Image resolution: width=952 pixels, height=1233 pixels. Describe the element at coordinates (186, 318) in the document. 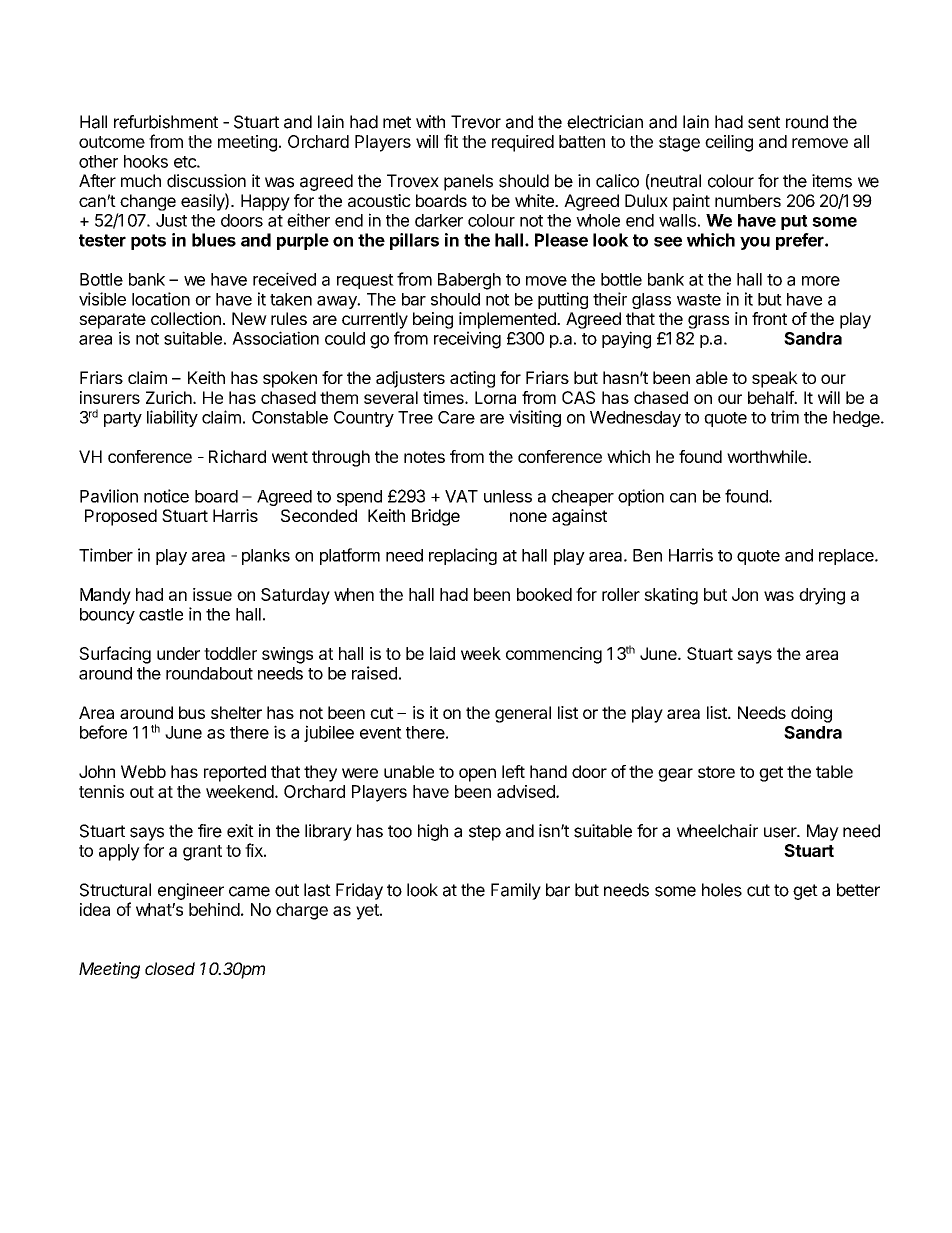

I see `collection` at that location.
